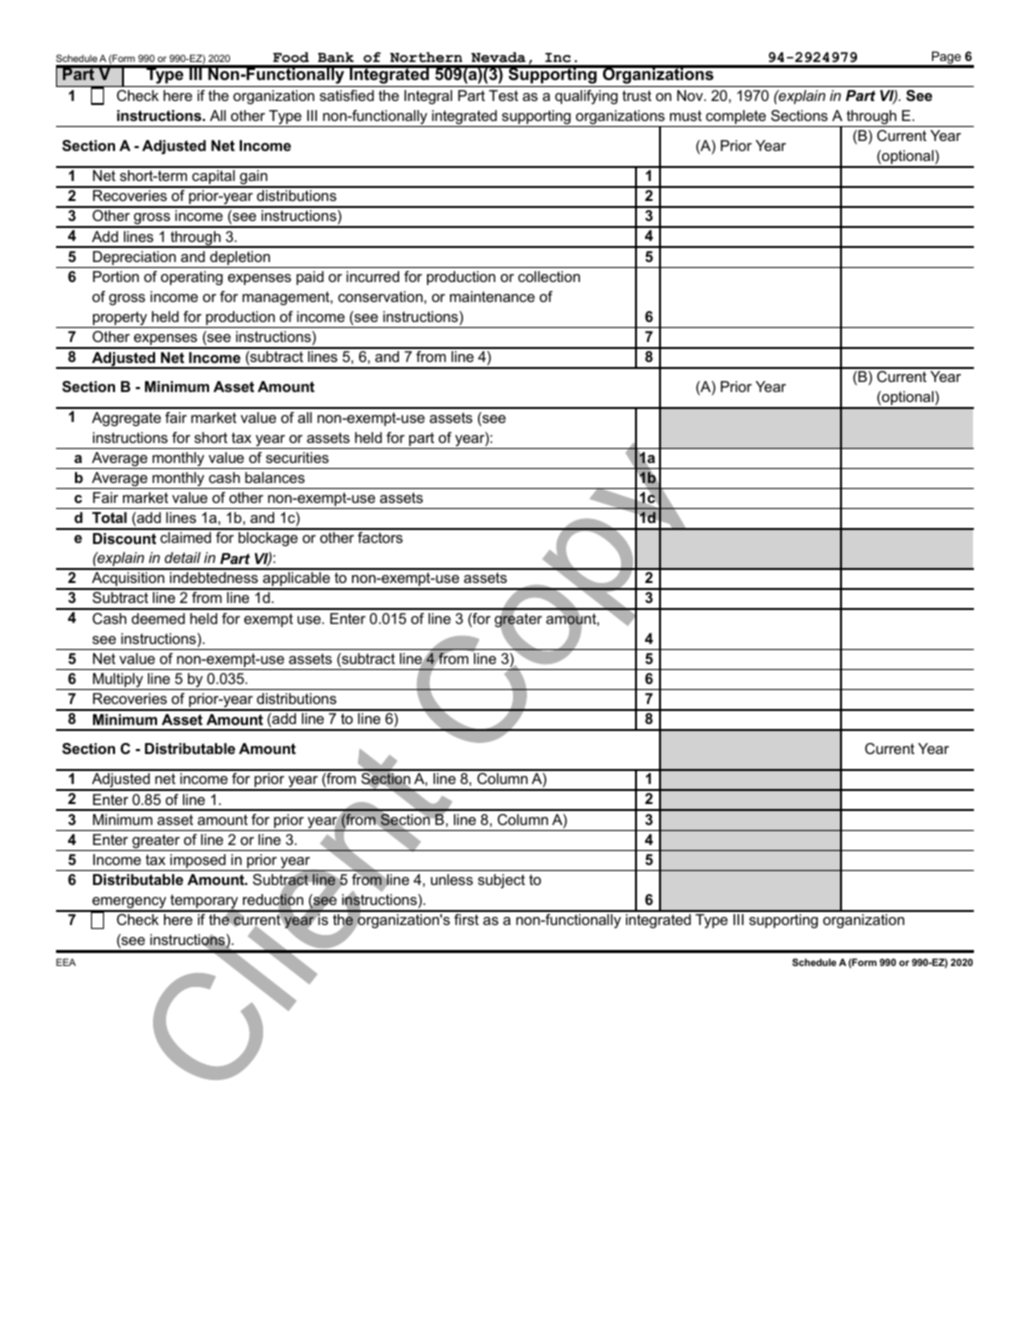 The width and height of the image is (1026, 1327). Describe the element at coordinates (549, 276) in the image. I see `collection` at that location.
